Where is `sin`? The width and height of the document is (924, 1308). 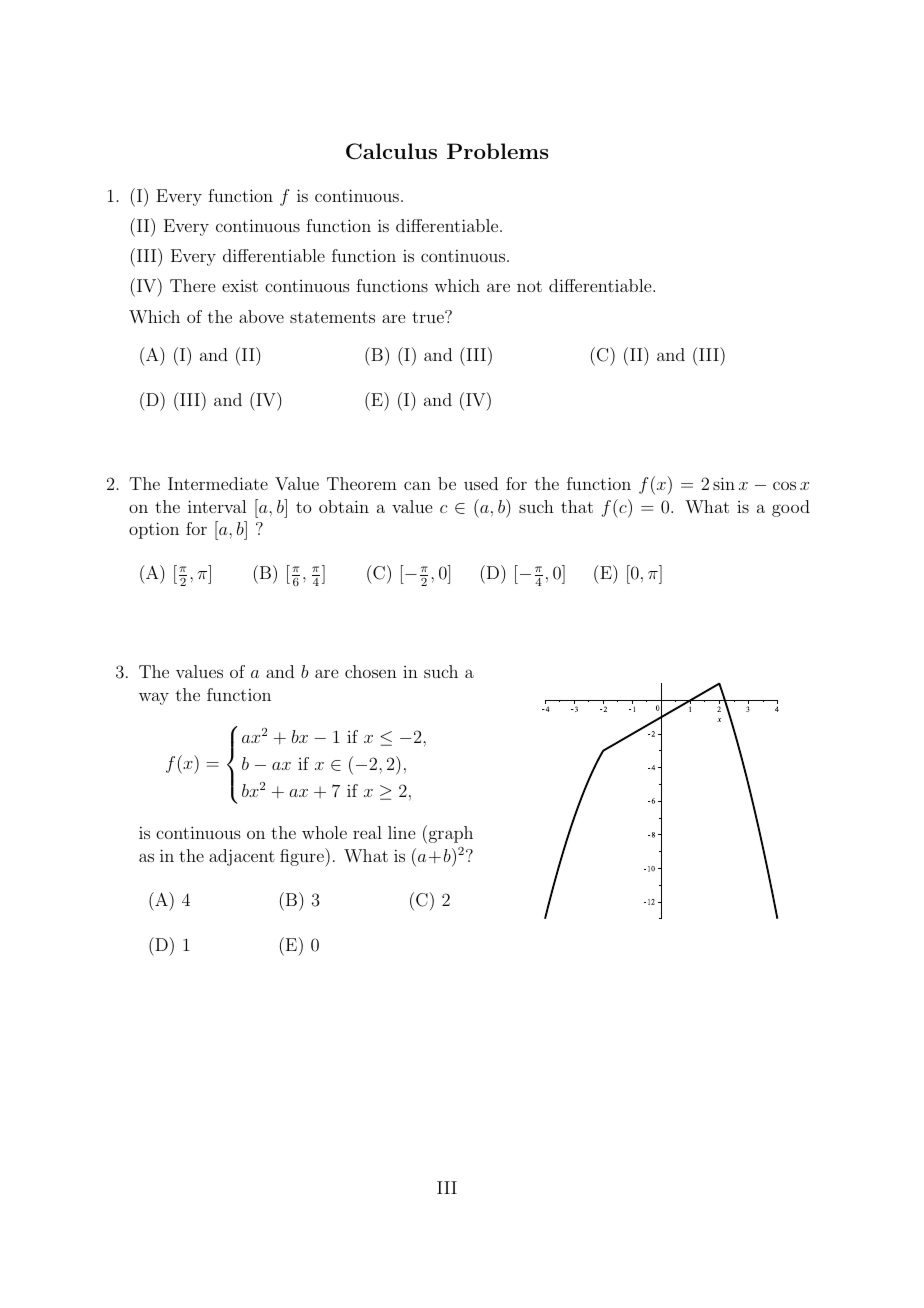 sin is located at coordinates (724, 483).
